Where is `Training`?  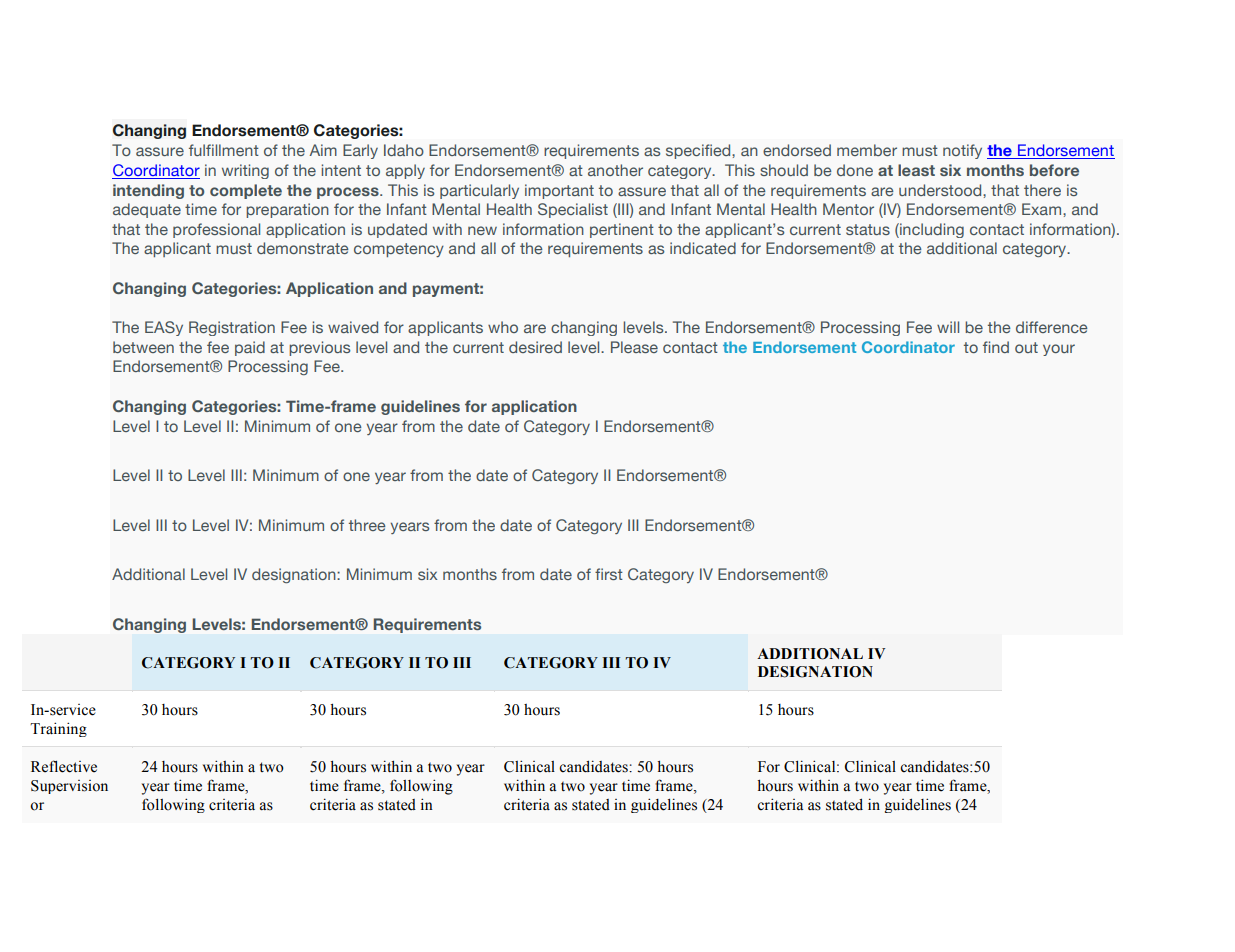
Training is located at coordinates (58, 729).
